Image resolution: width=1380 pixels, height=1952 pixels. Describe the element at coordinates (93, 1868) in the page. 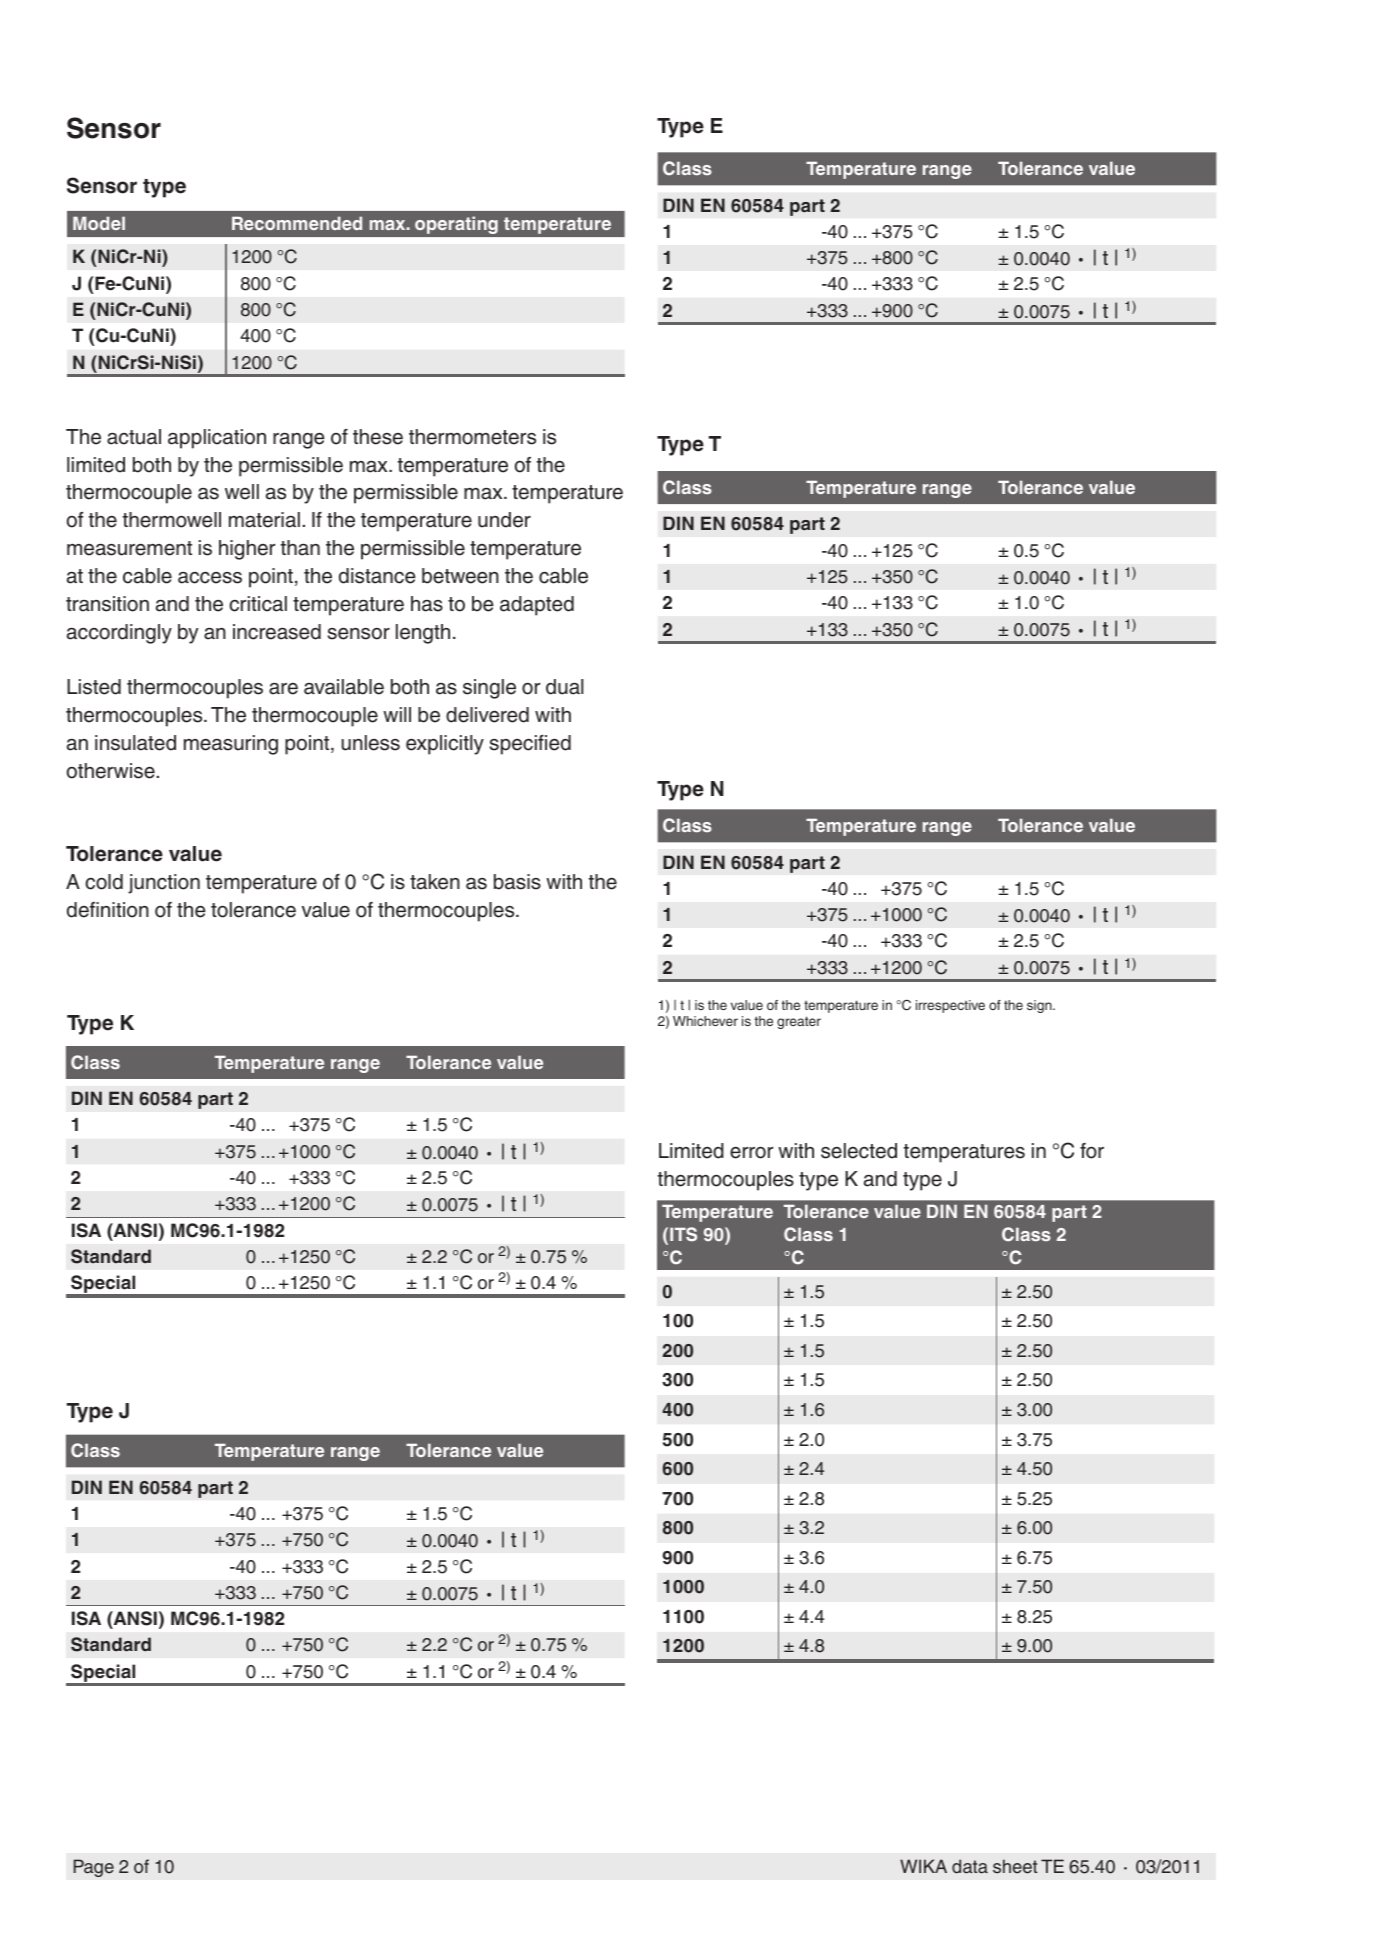

I see `Page` at that location.
